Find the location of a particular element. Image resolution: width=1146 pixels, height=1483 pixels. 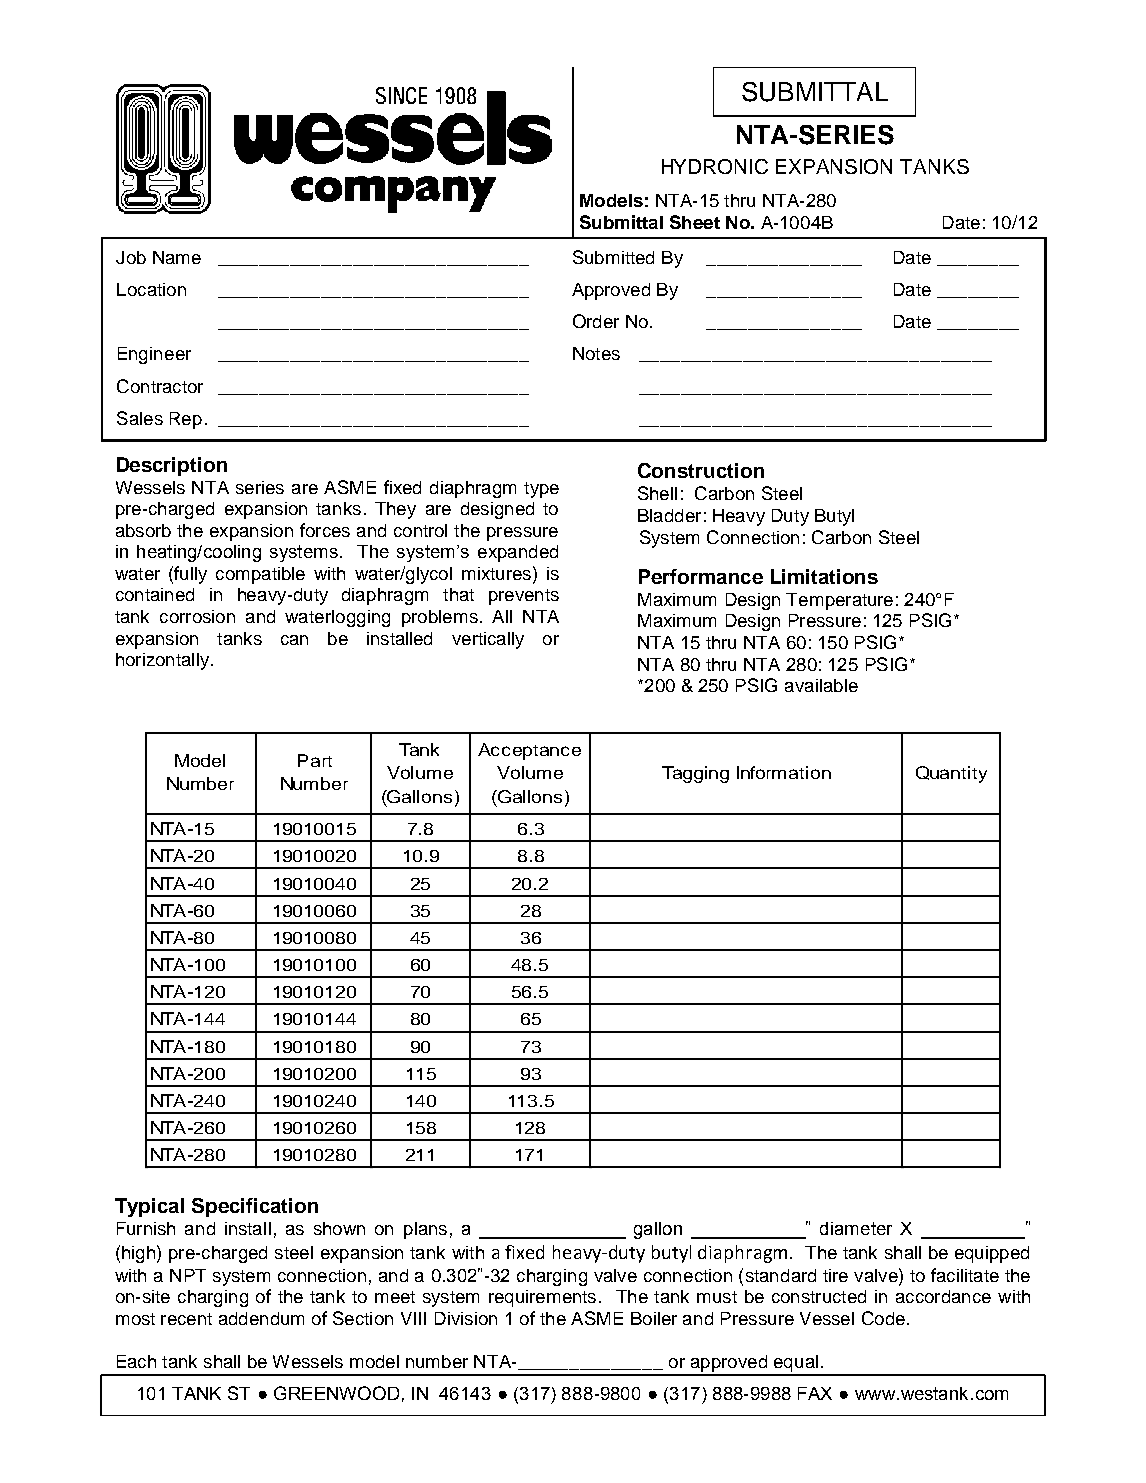

Part is located at coordinates (315, 760).
